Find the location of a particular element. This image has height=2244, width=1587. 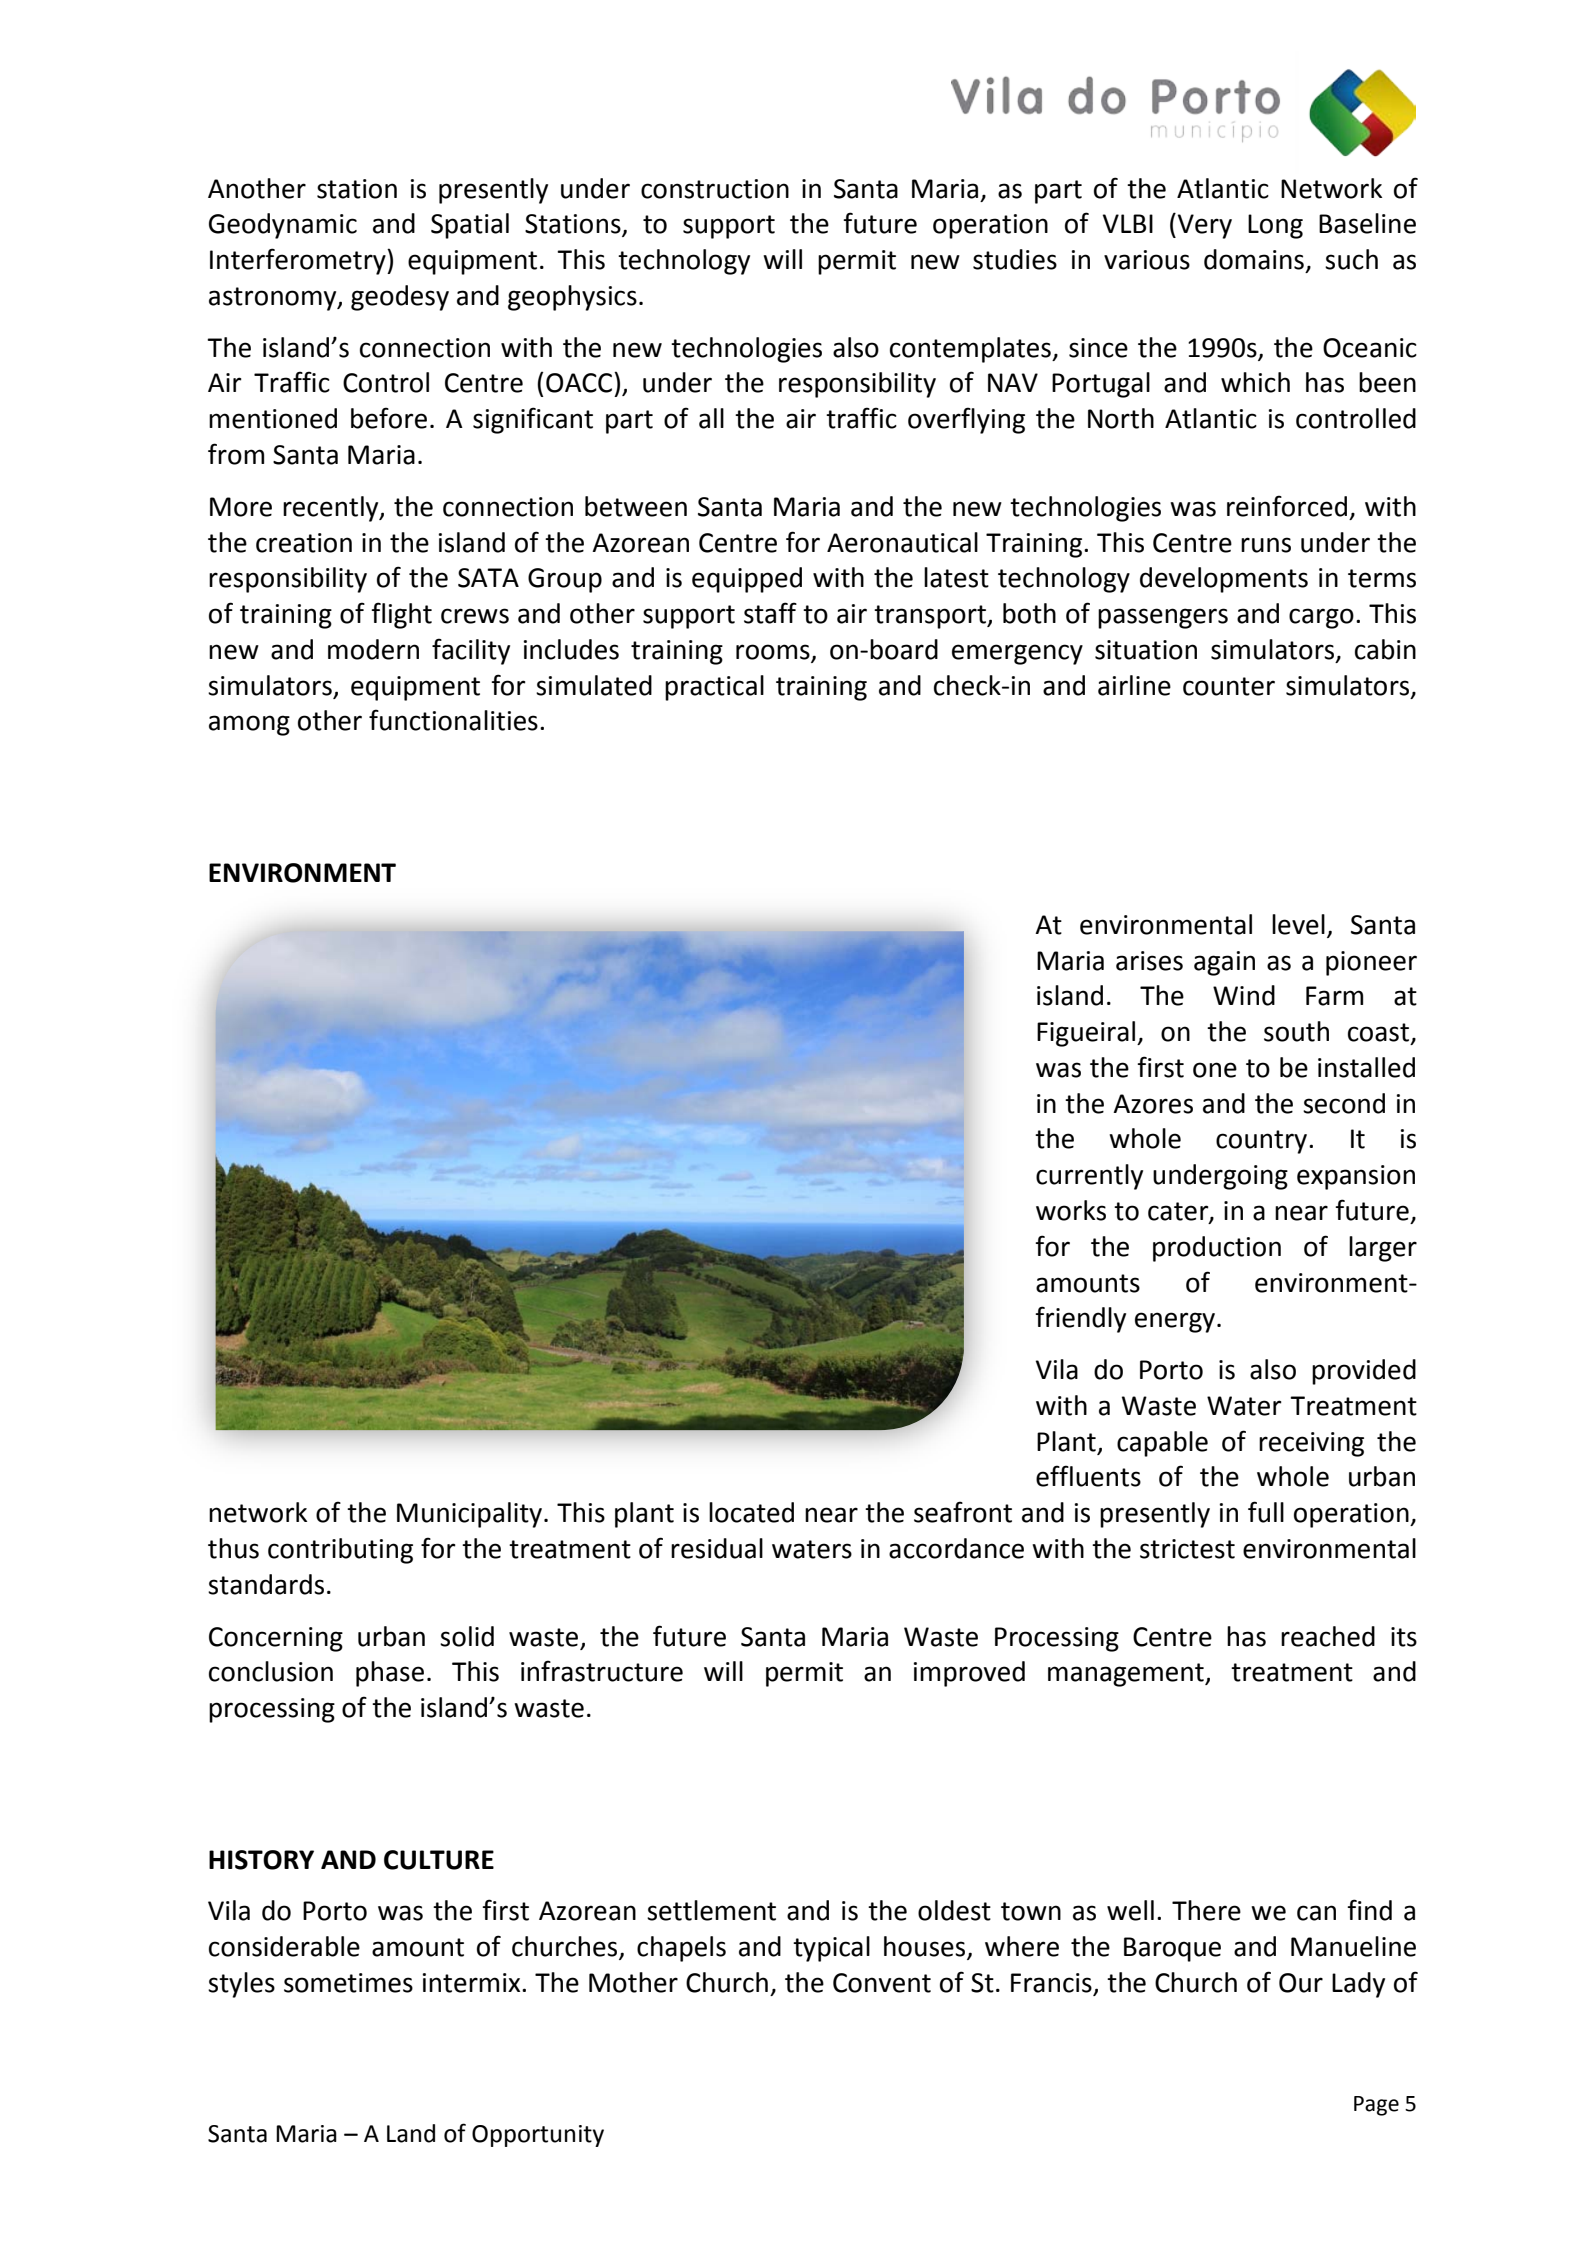

domains is located at coordinates (1254, 259).
